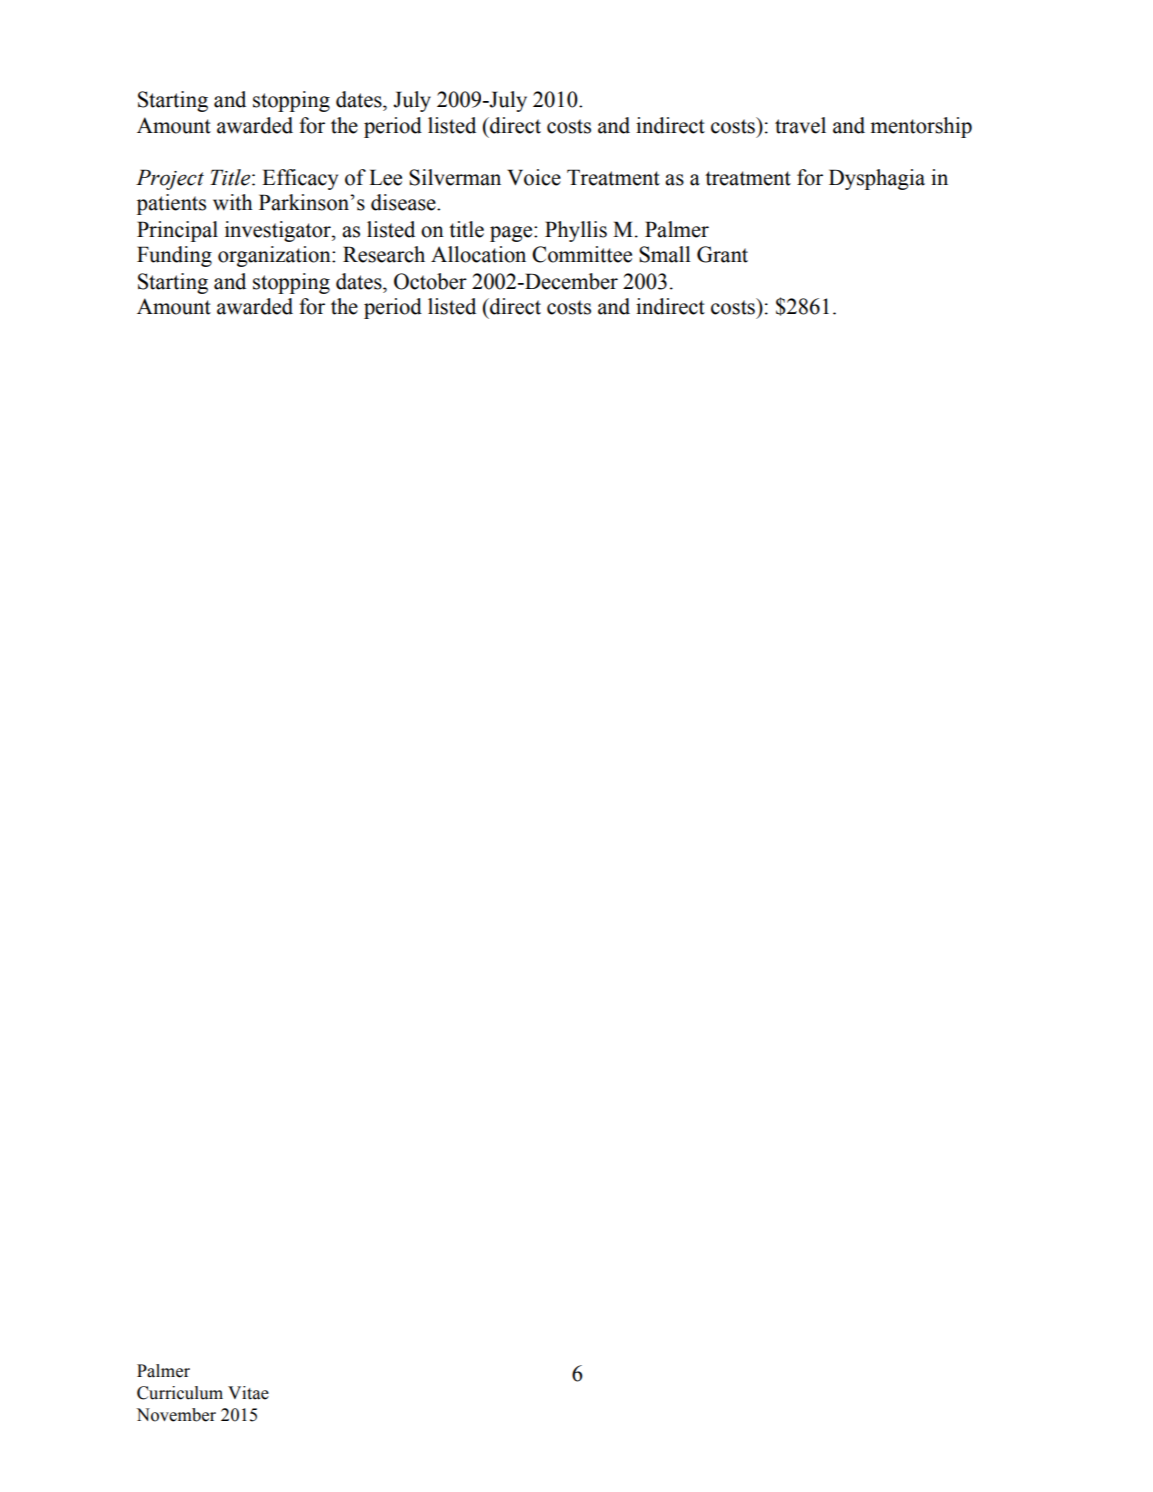 This screenshot has width=1153, height=1492. What do you see at coordinates (877, 179) in the screenshot?
I see `Dysphagia` at bounding box center [877, 179].
